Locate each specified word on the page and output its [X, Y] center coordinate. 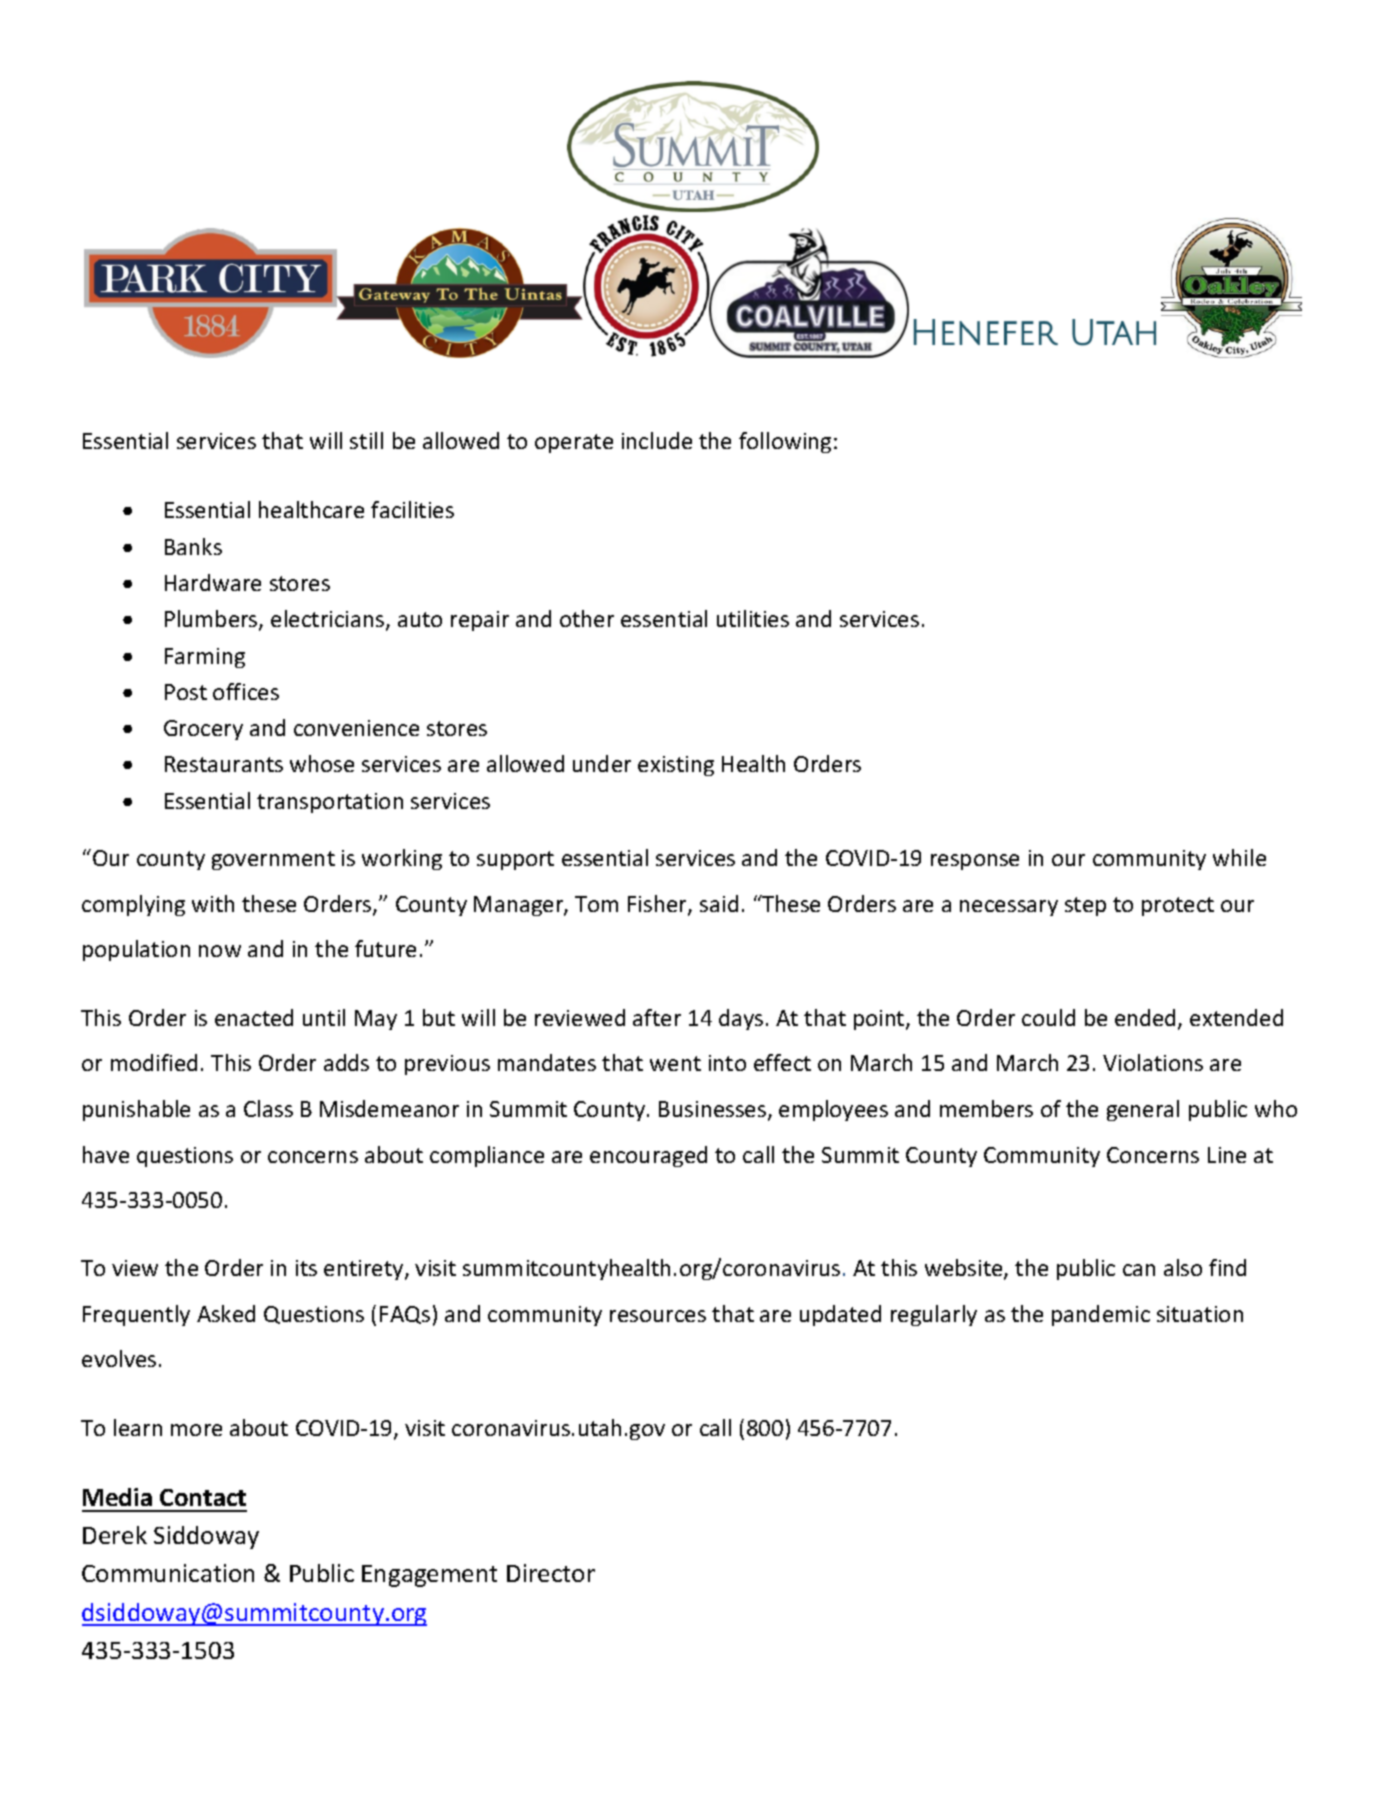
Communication [168, 1573]
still [366, 440]
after [657, 1017]
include [657, 440]
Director [551, 1573]
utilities [753, 618]
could [1048, 1017]
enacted [254, 1017]
